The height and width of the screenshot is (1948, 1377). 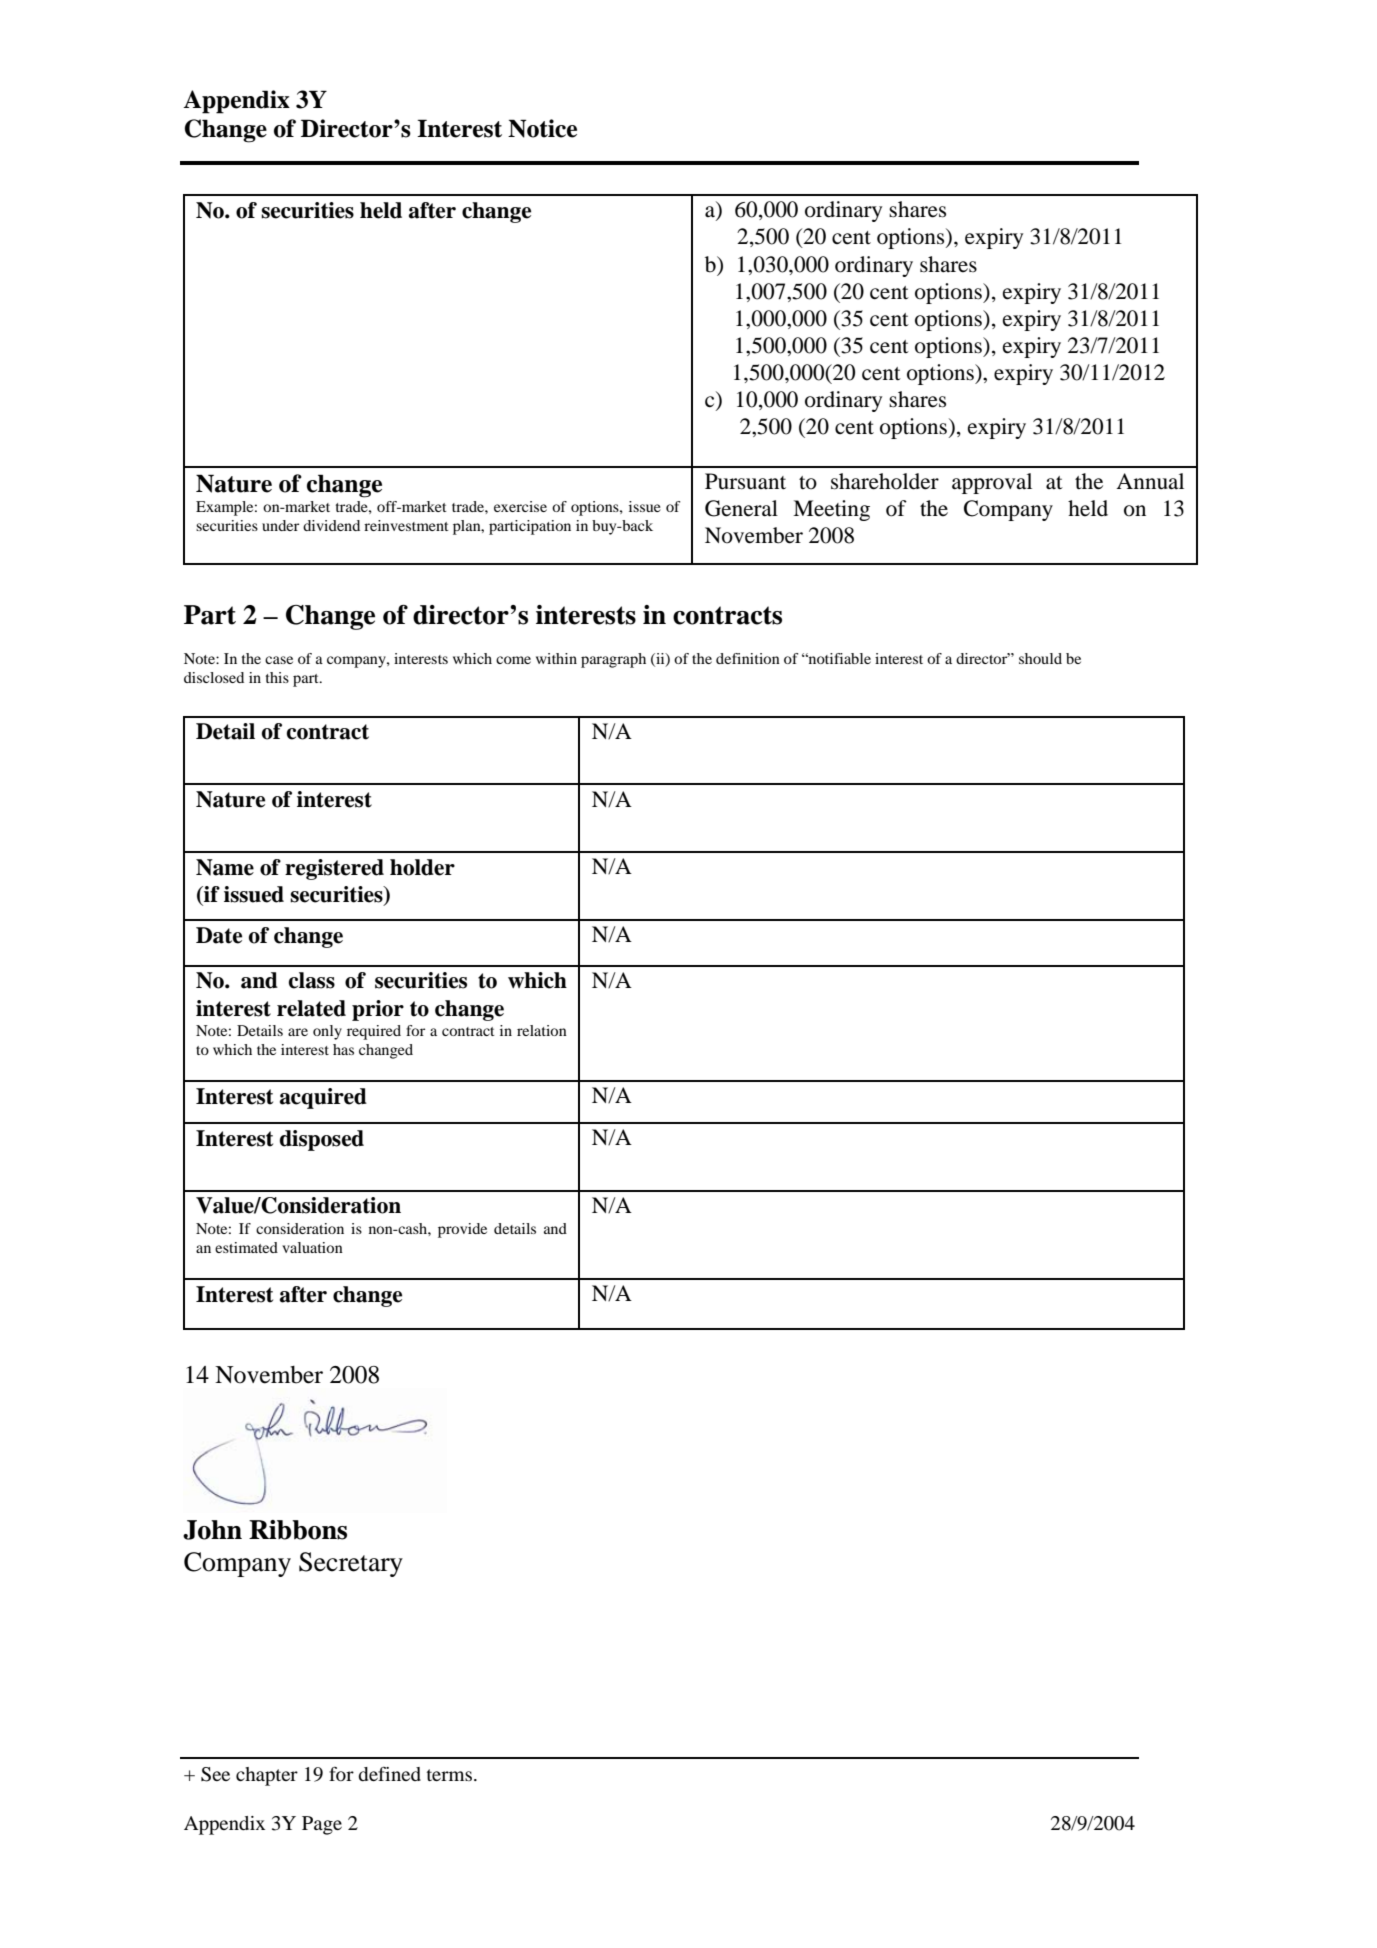 I want to click on provide, so click(x=462, y=1230).
